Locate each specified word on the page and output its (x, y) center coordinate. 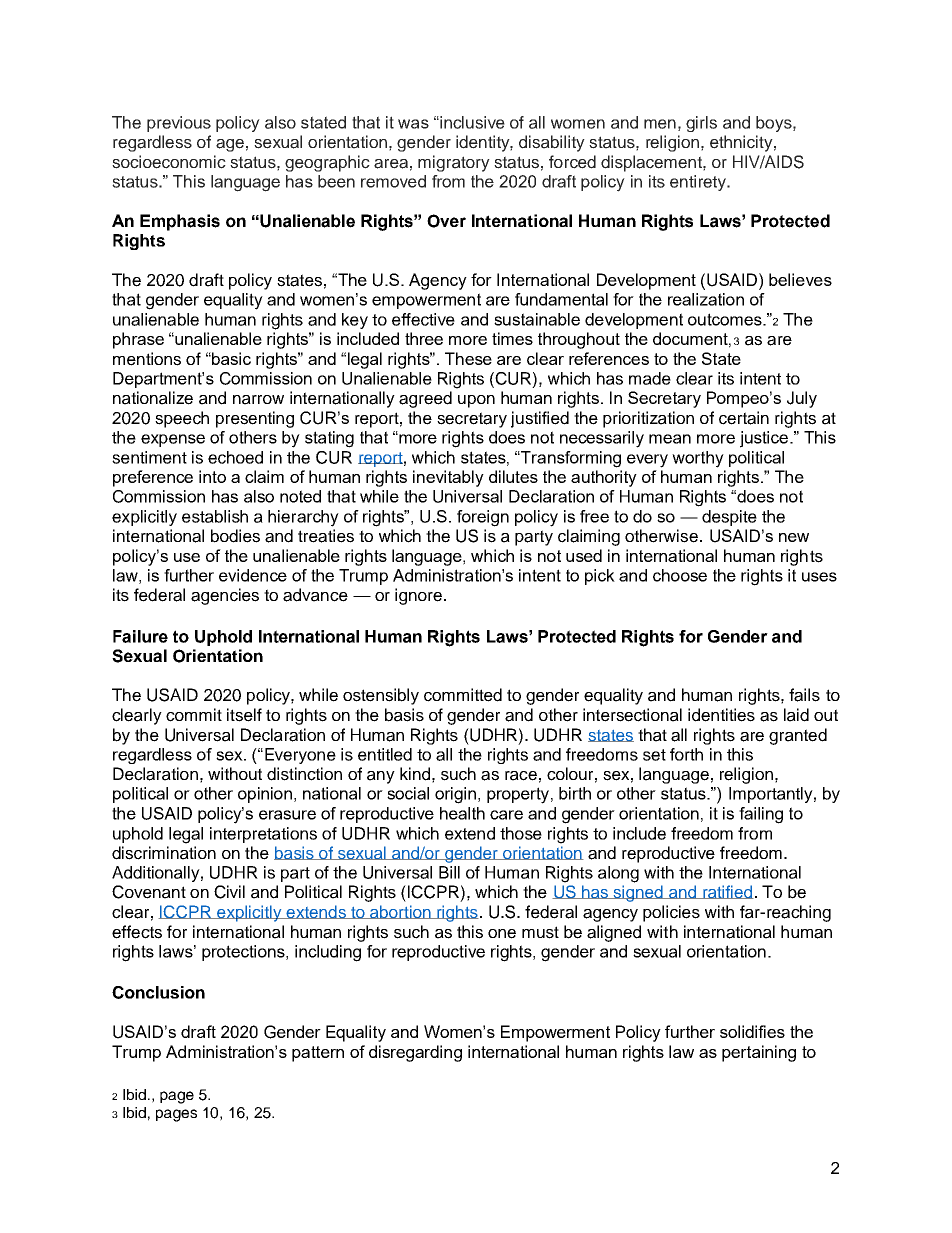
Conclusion (158, 992)
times (512, 338)
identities (721, 715)
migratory (454, 163)
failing (761, 815)
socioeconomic (169, 162)
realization (706, 299)
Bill (449, 872)
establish (215, 516)
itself (244, 715)
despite (729, 518)
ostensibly (381, 696)
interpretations (263, 835)
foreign (483, 518)
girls (701, 124)
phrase (138, 340)
